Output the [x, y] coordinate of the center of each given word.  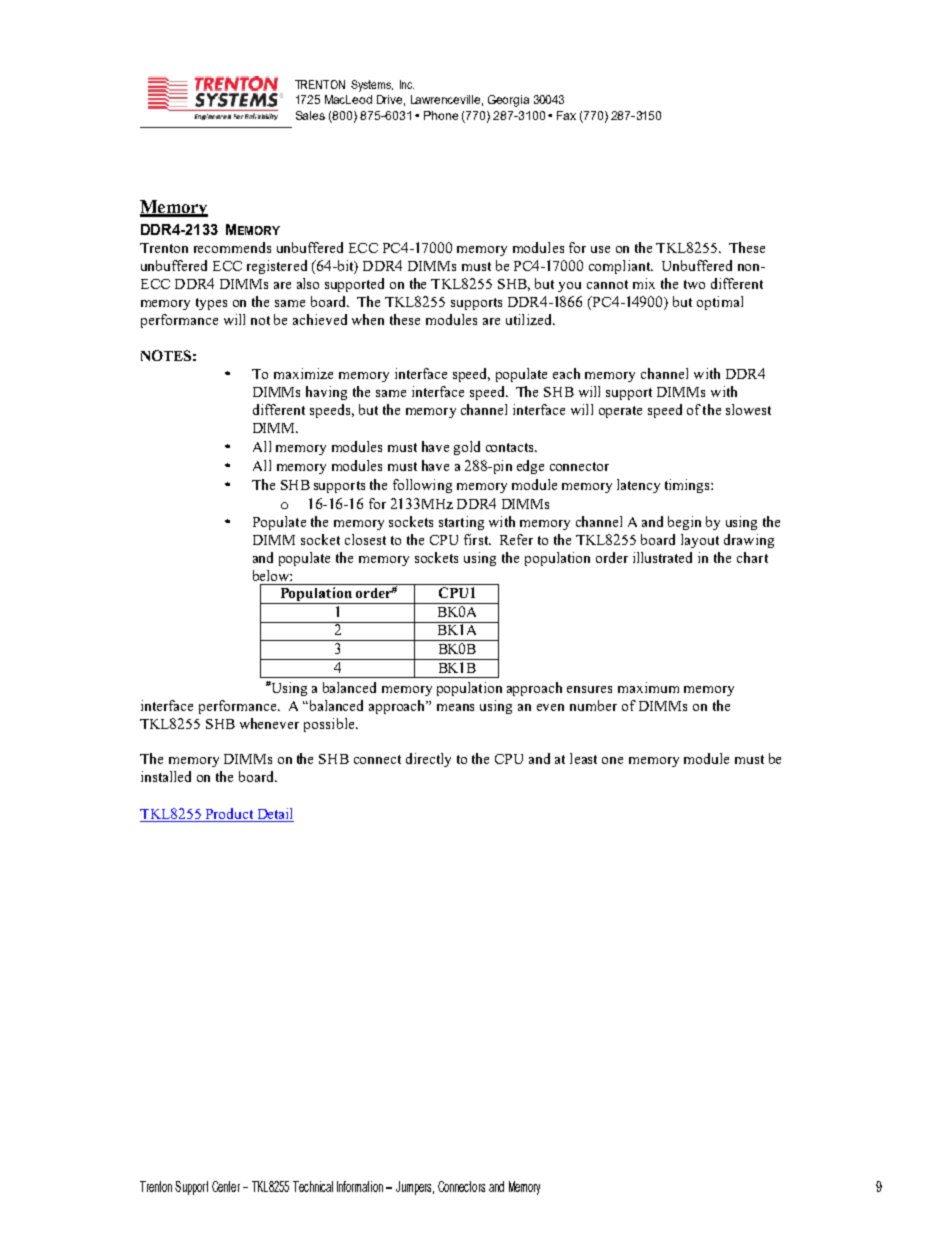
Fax [566, 115]
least [583, 758]
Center [226, 1186]
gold [467, 448]
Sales [310, 115]
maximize [303, 373]
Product [229, 815]
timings [688, 486]
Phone [441, 115]
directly [428, 760]
